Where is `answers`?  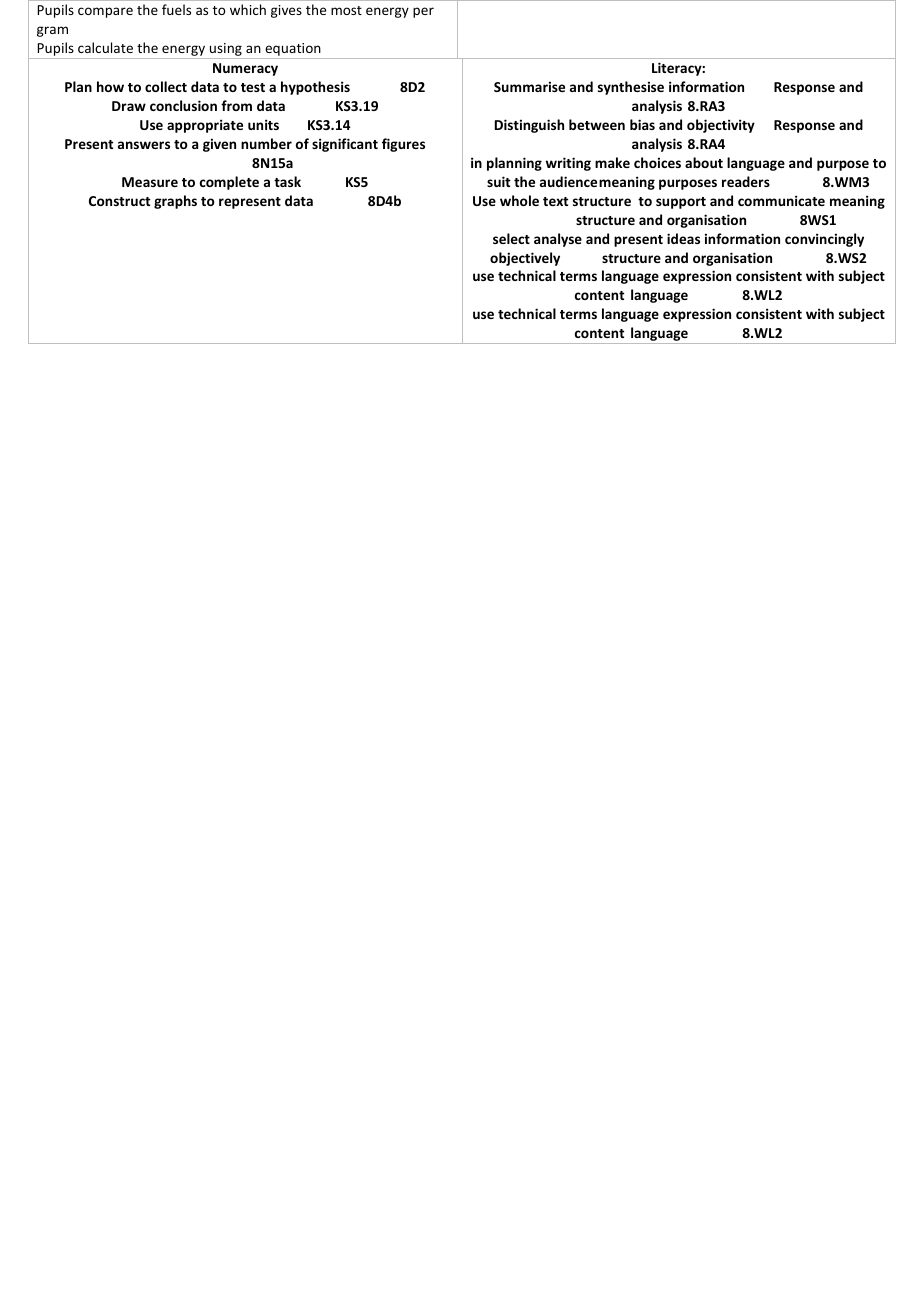 answers is located at coordinates (144, 145).
